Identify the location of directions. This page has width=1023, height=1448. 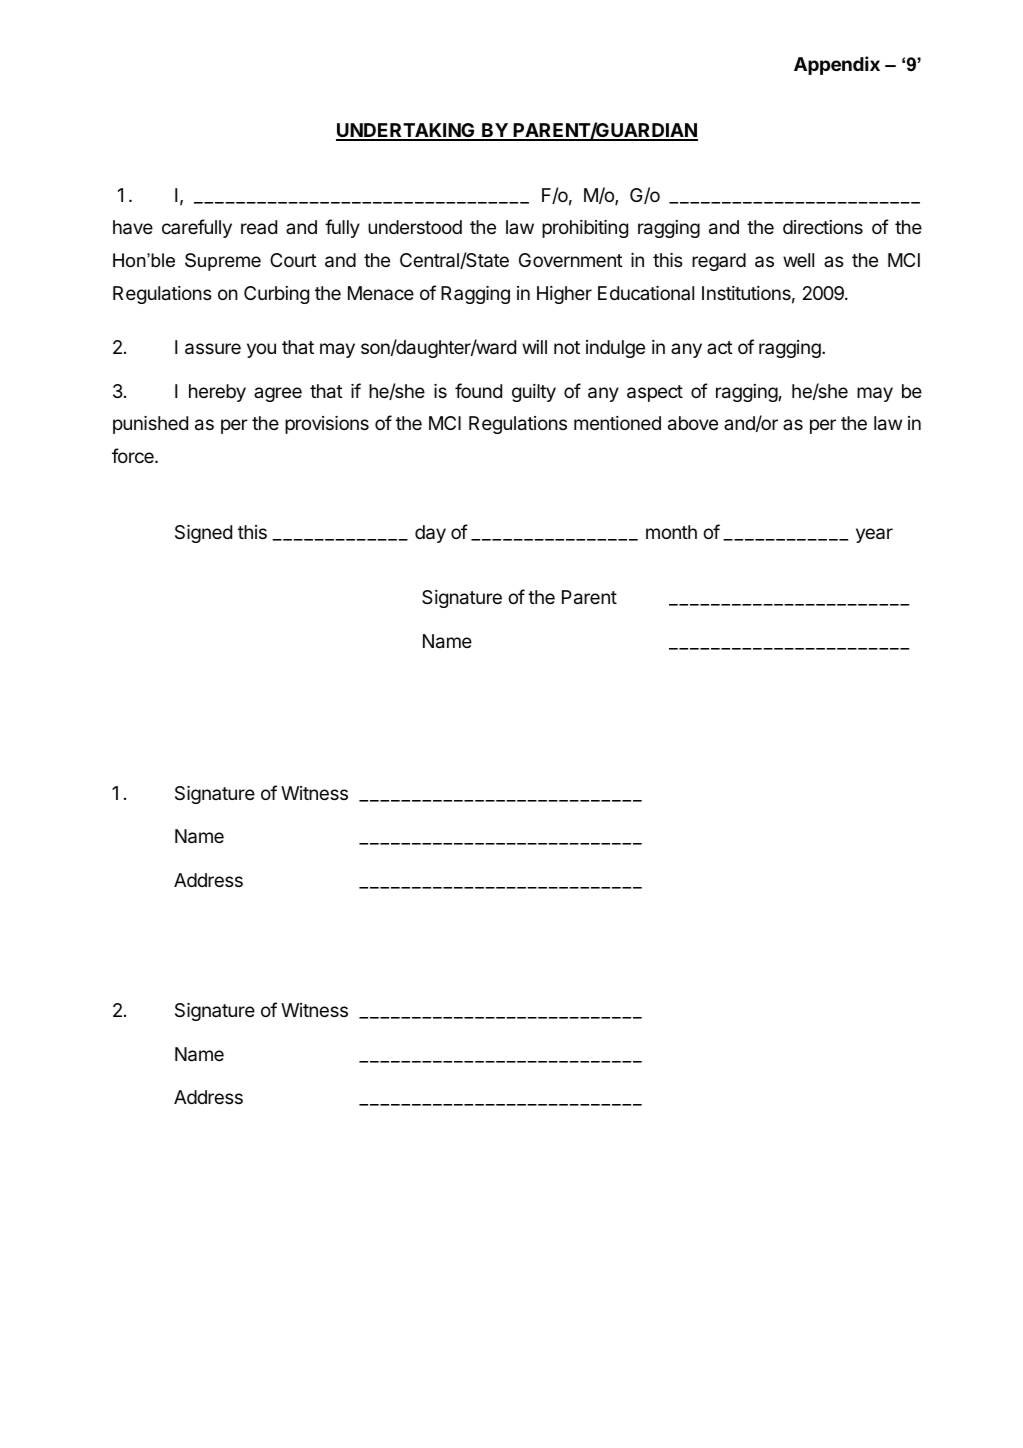
(823, 227).
